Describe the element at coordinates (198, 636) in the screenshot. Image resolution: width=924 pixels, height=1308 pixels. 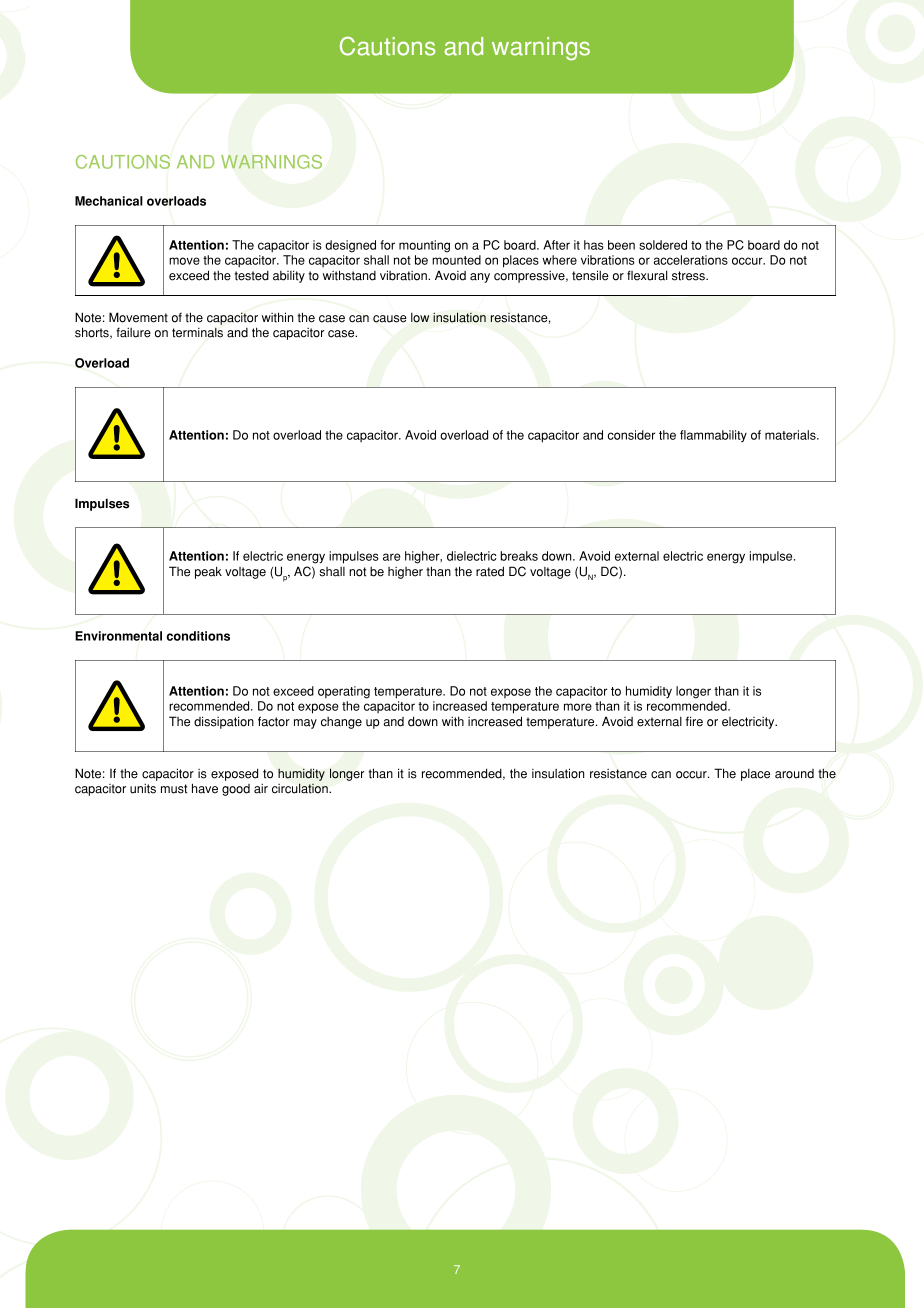
I see `conditions` at that location.
